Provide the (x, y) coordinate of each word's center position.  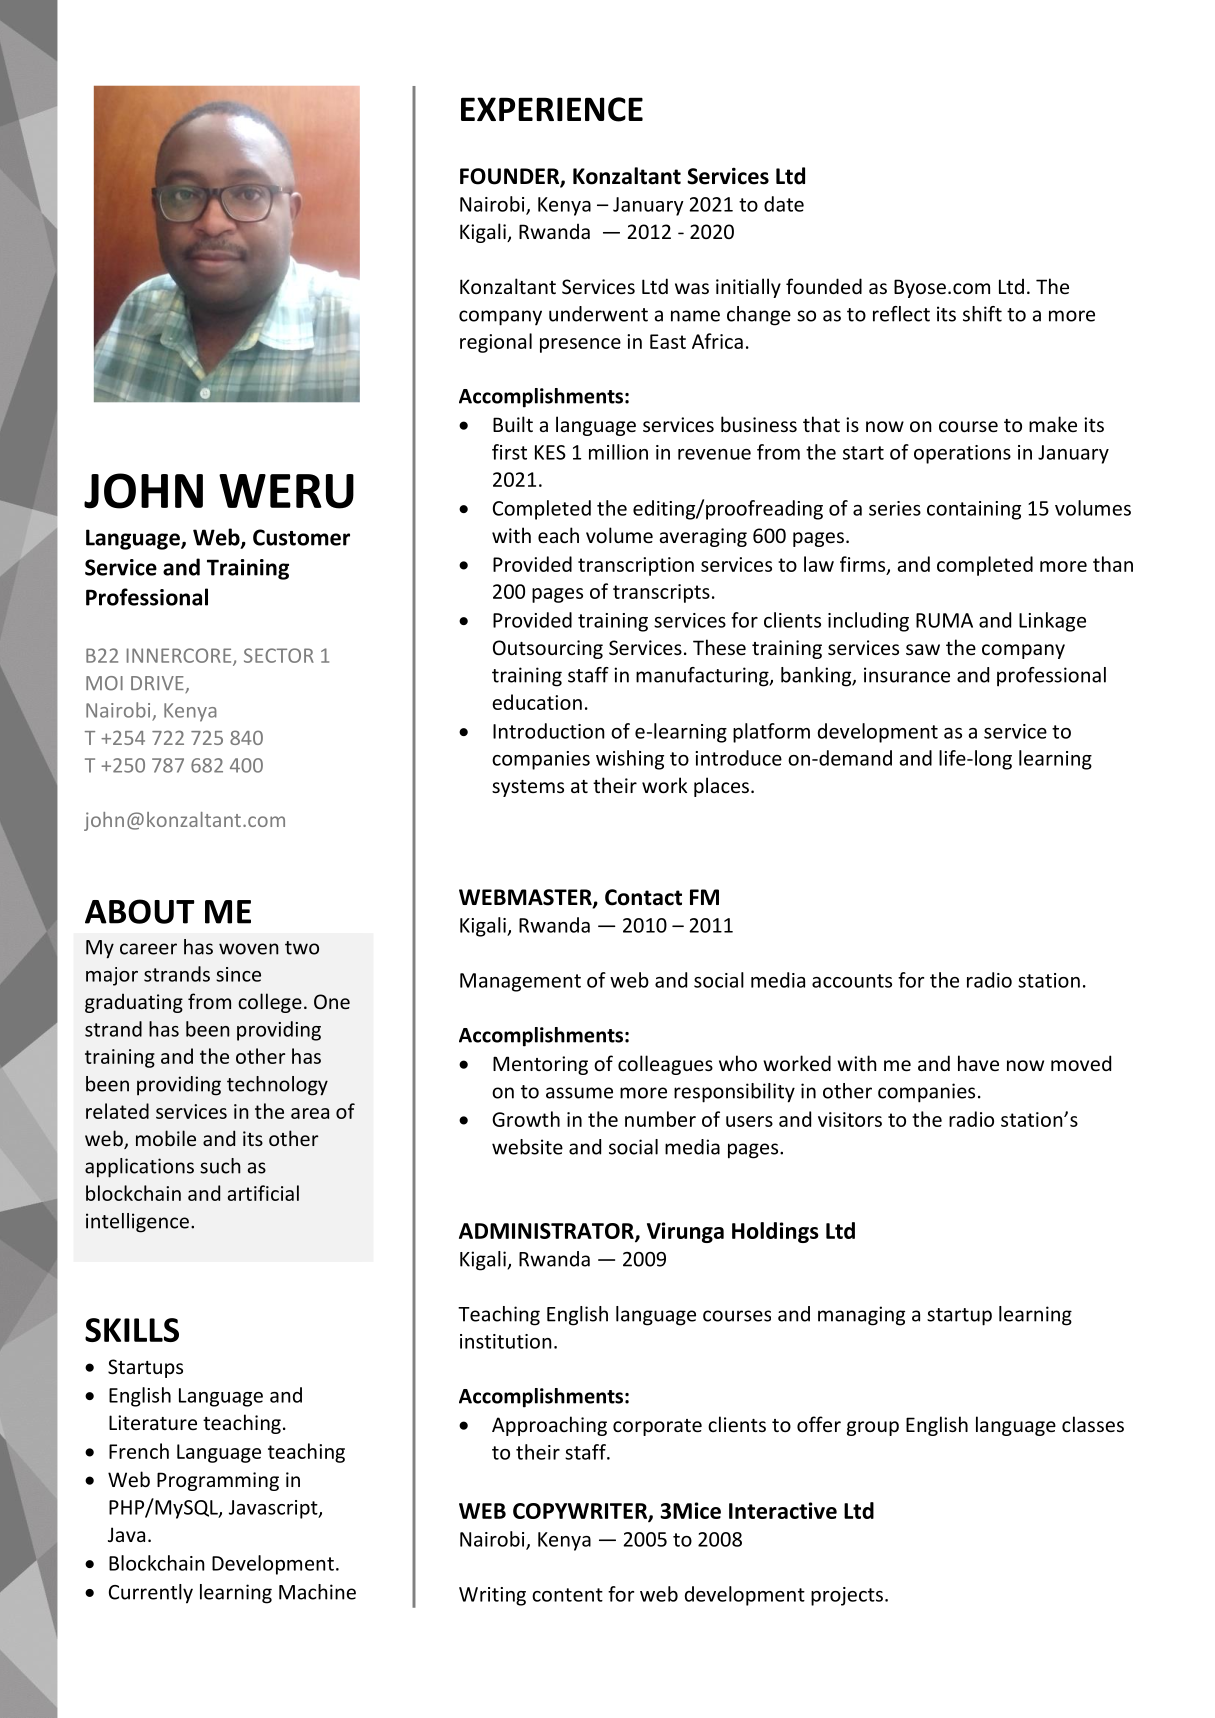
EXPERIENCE (552, 109)
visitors (850, 1119)
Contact (643, 897)
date (784, 204)
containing (974, 510)
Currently (151, 1594)
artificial (263, 1193)
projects (847, 1596)
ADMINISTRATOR (547, 1232)
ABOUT (140, 911)
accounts (852, 981)
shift (982, 314)
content (567, 1595)
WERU (286, 491)
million (618, 452)
